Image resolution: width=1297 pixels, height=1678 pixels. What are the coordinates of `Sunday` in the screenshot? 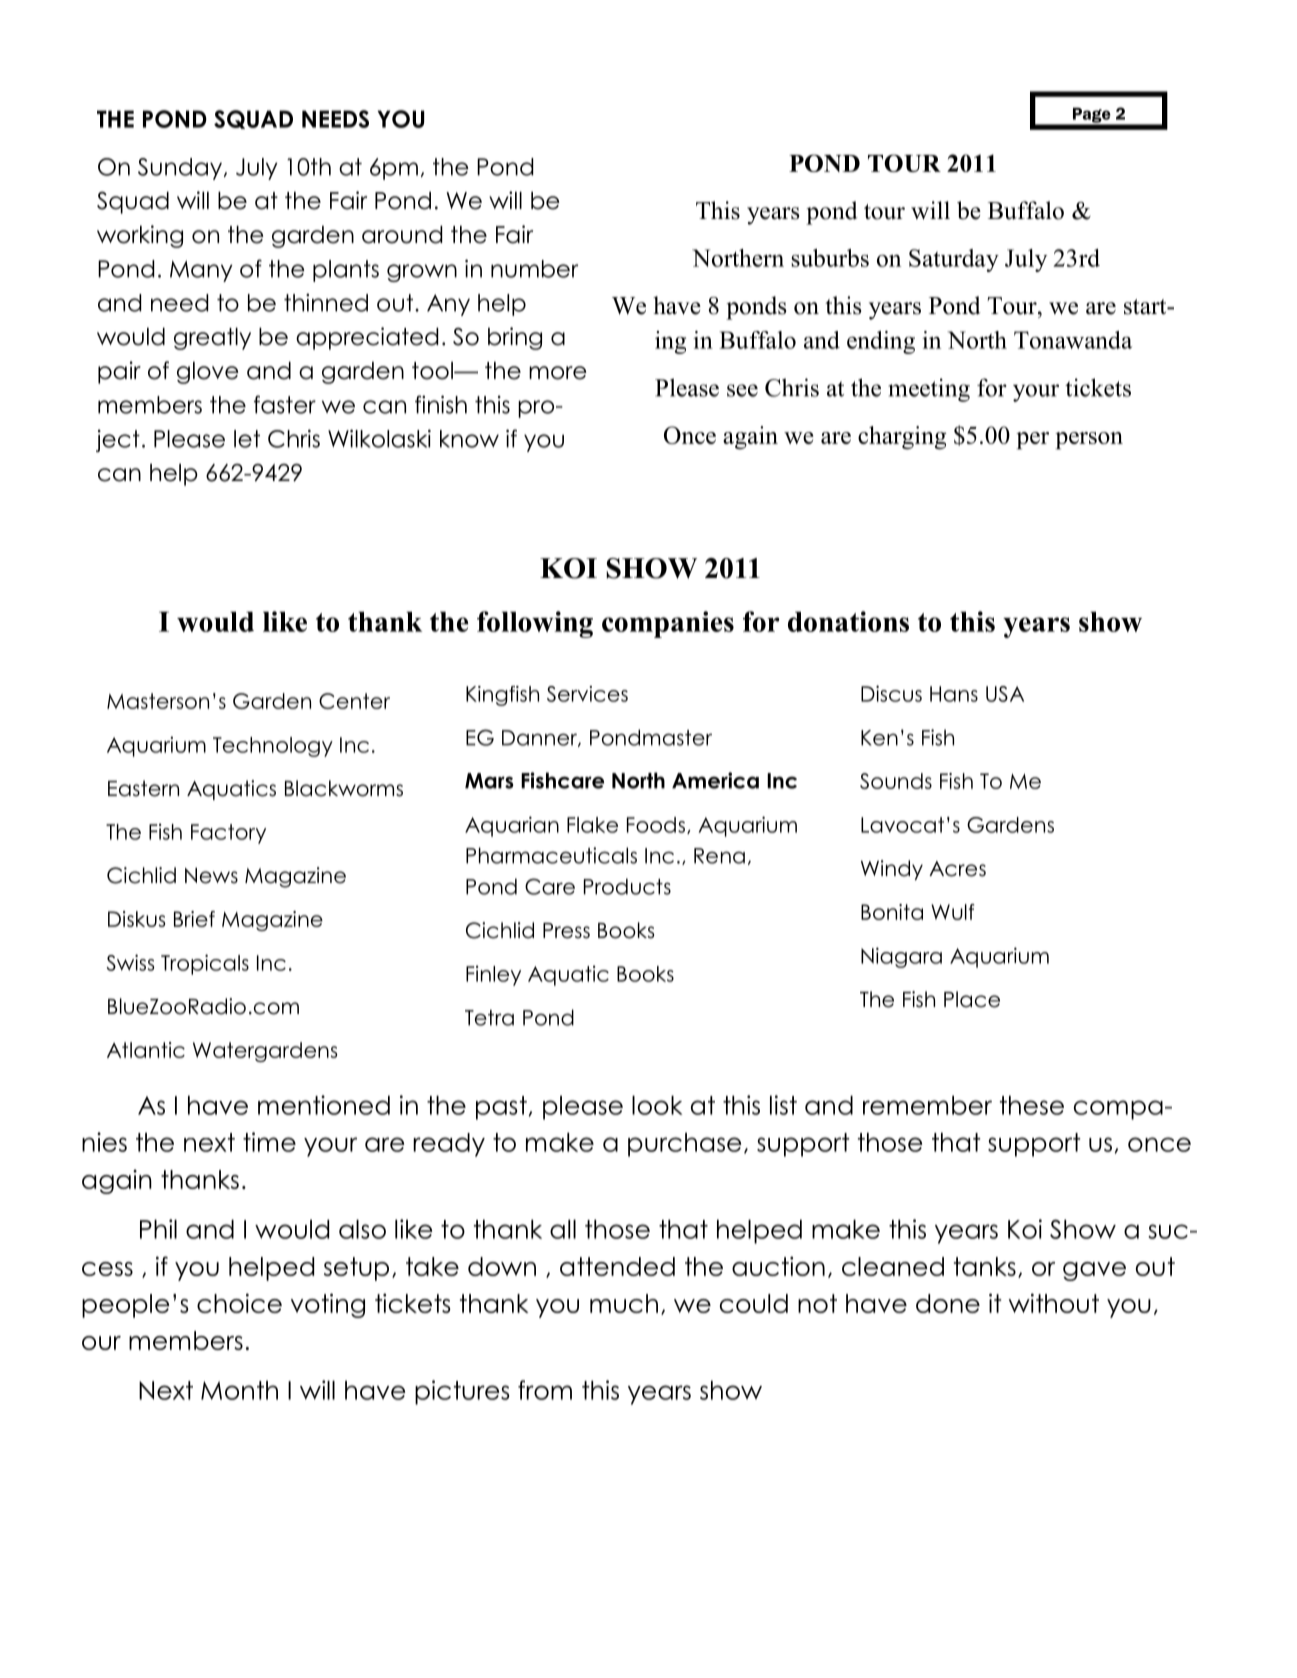 It's located at (180, 169).
